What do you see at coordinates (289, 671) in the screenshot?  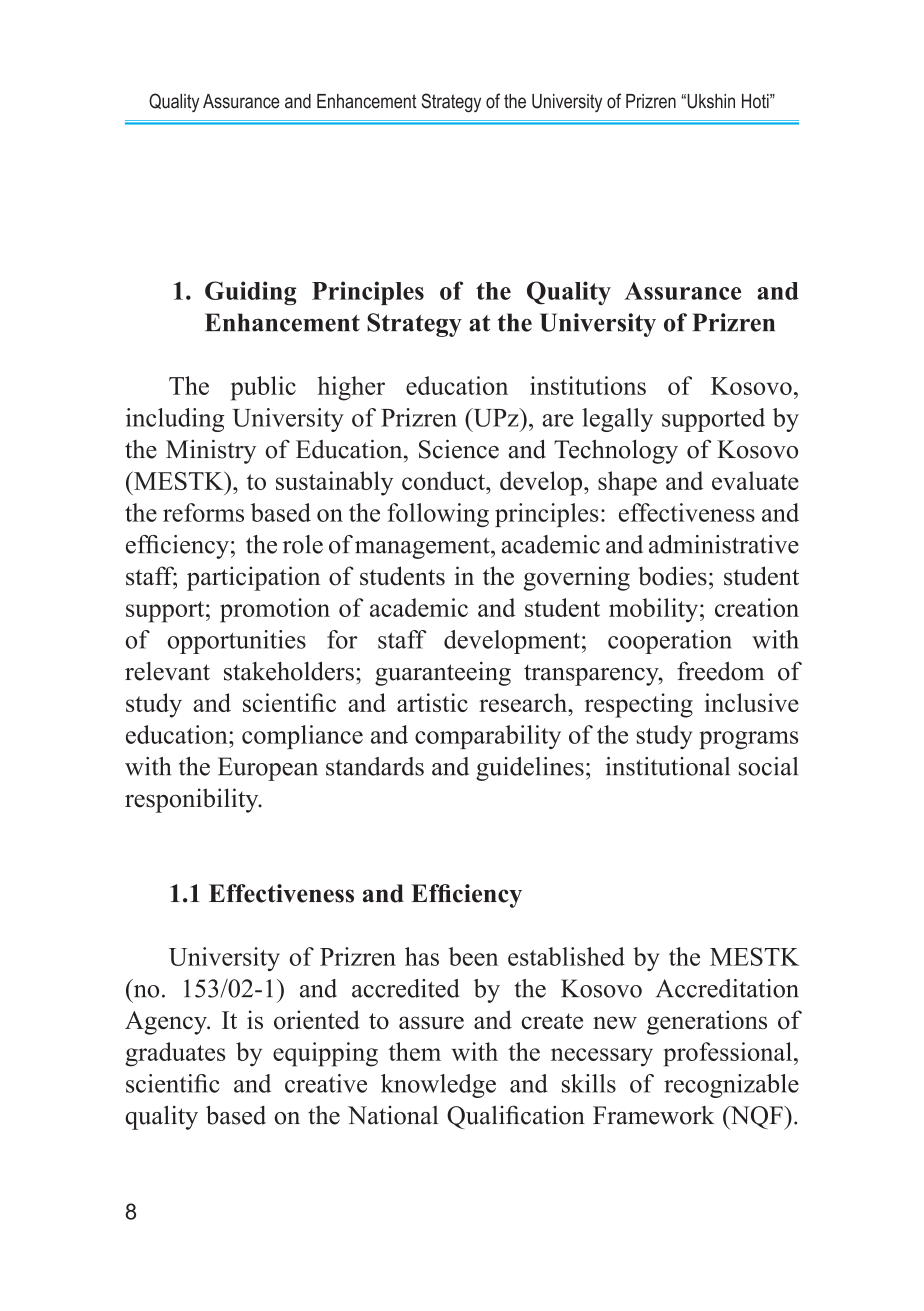 I see `stakeholders` at bounding box center [289, 671].
